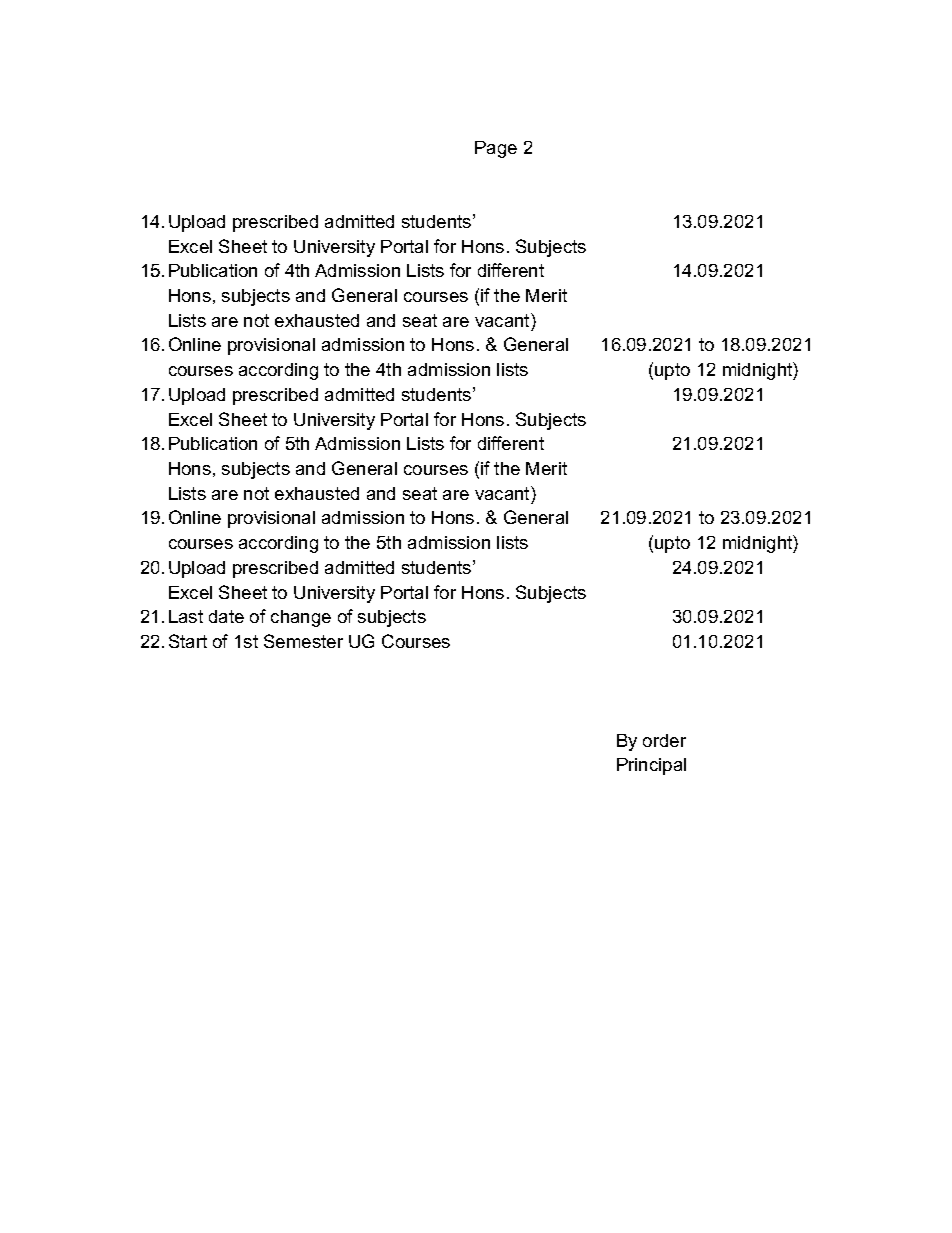 This screenshot has height=1233, width=952. What do you see at coordinates (226, 616) in the screenshot?
I see `date` at bounding box center [226, 616].
